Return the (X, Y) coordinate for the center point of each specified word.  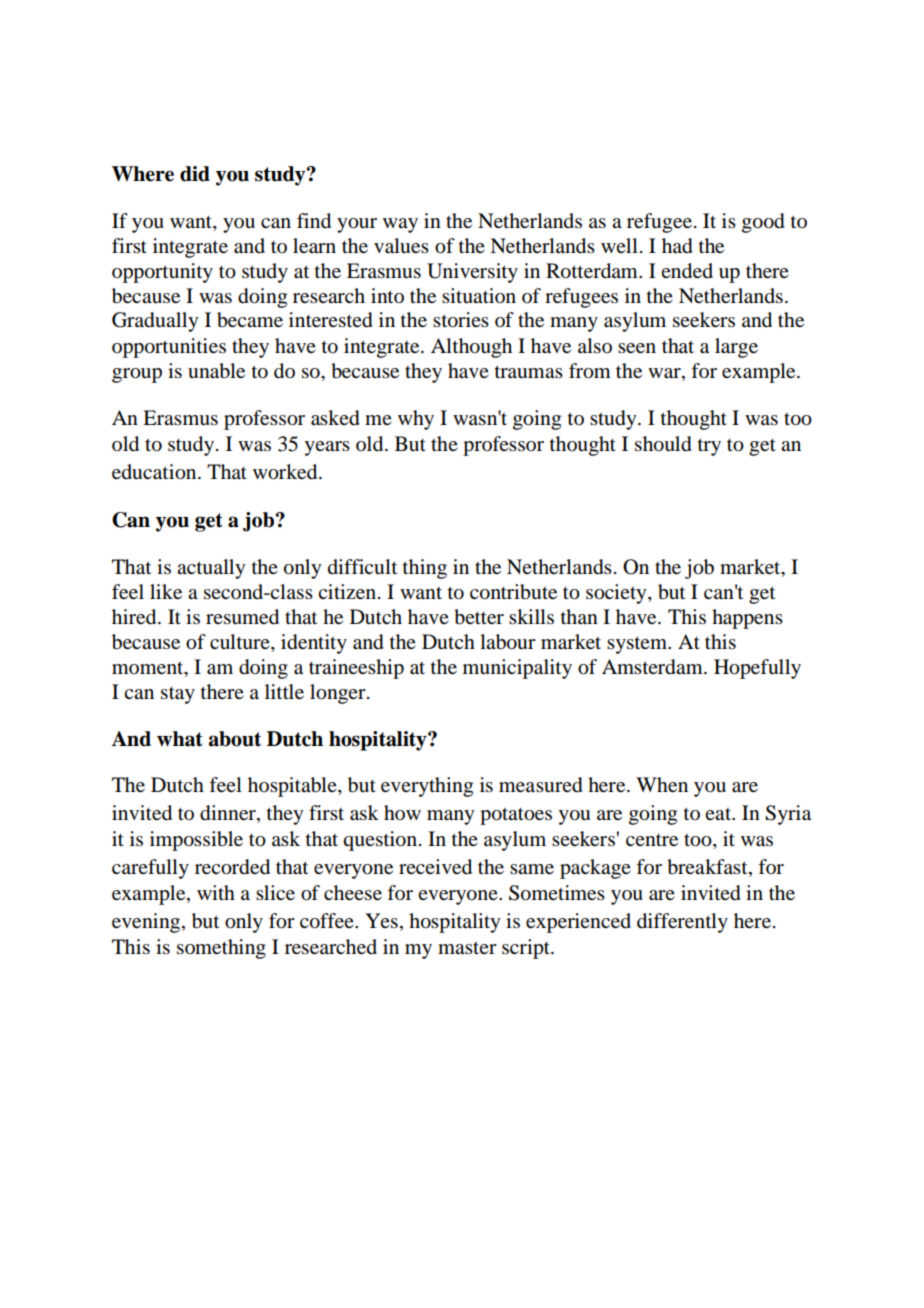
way (400, 225)
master (467, 948)
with (216, 892)
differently (682, 923)
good (763, 223)
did (195, 174)
